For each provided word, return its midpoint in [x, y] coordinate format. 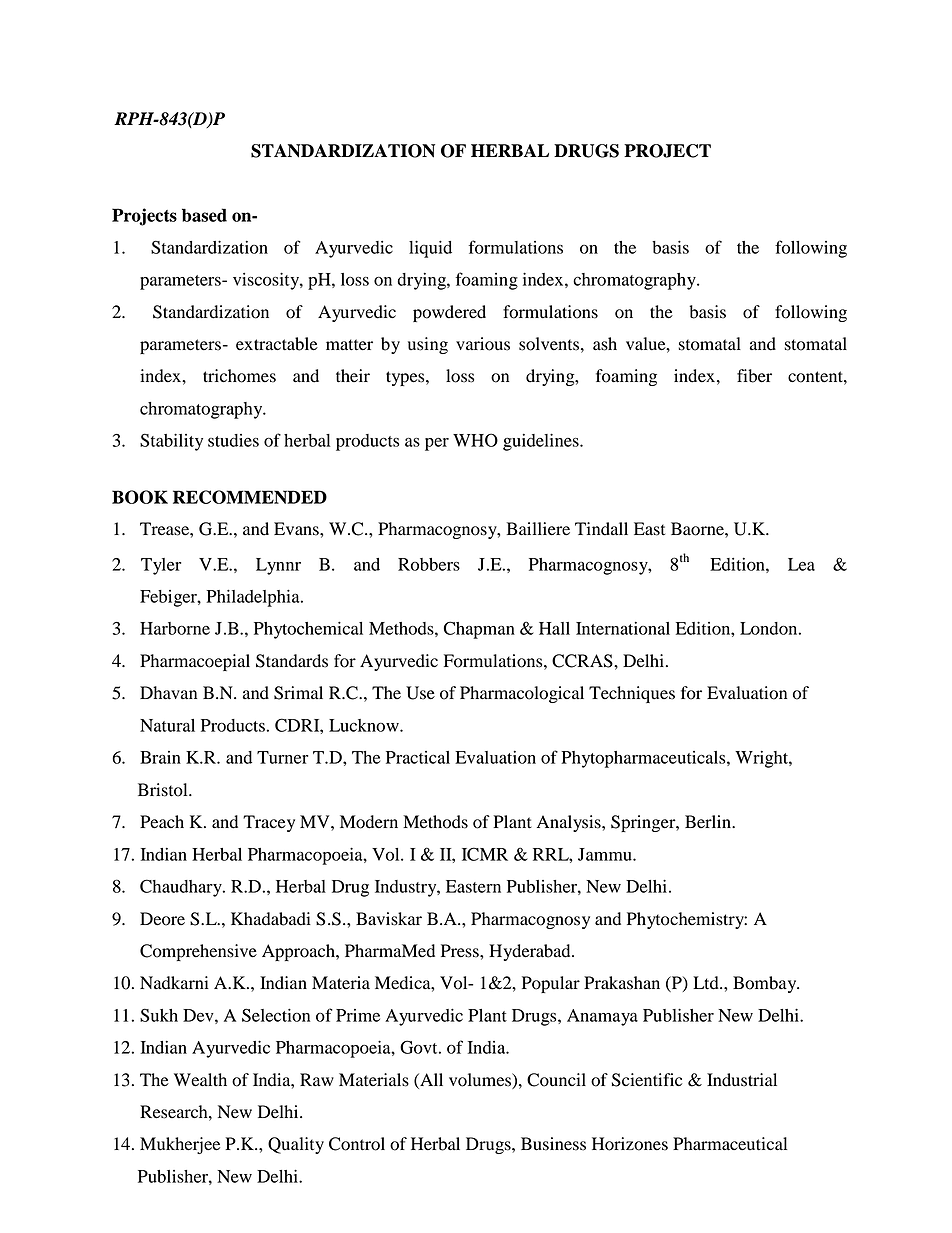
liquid [430, 249]
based [204, 215]
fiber [754, 376]
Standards [292, 661]
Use [420, 693]
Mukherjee [180, 1145]
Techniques [632, 694]
